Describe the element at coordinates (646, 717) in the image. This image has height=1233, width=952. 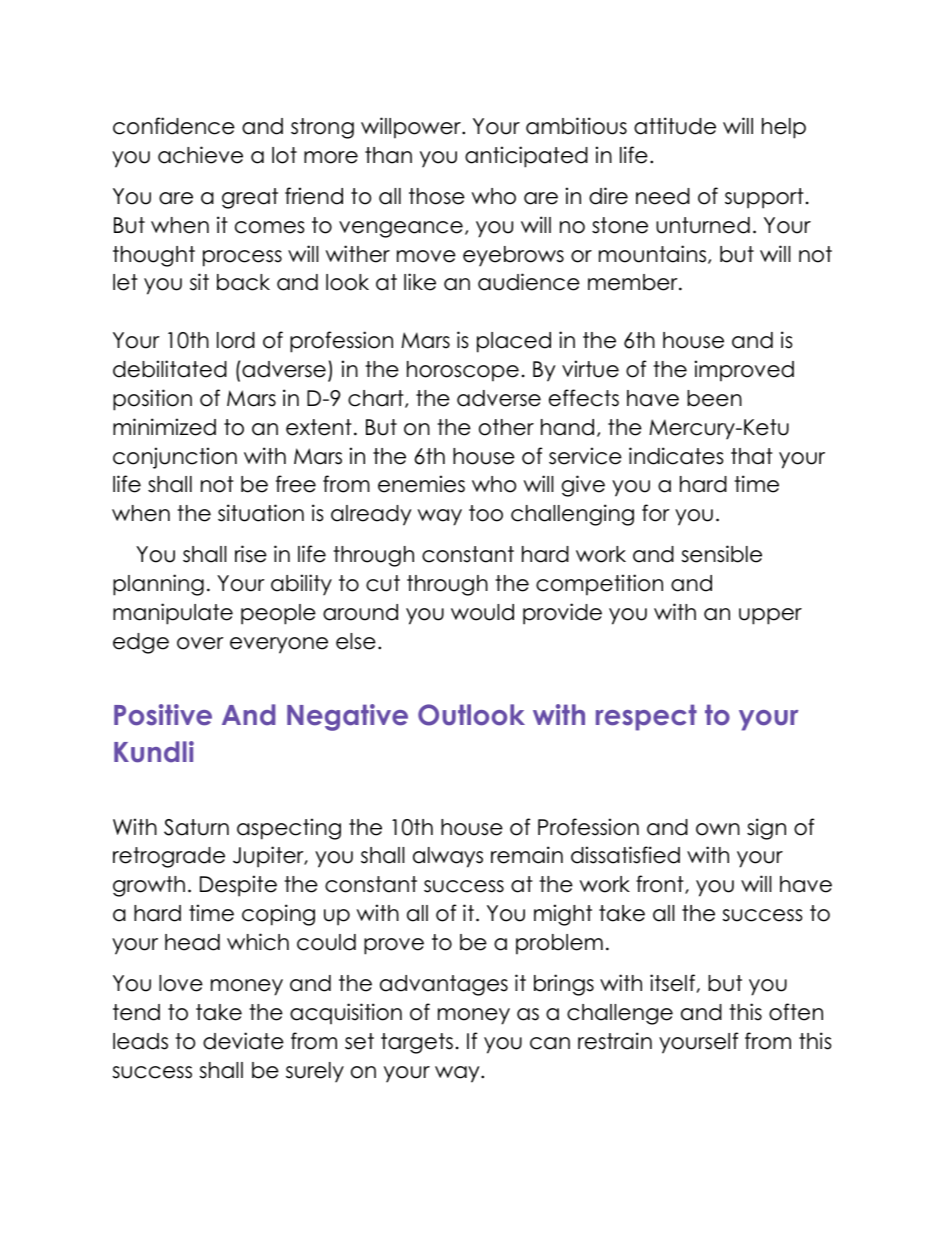
I see `respect` at that location.
